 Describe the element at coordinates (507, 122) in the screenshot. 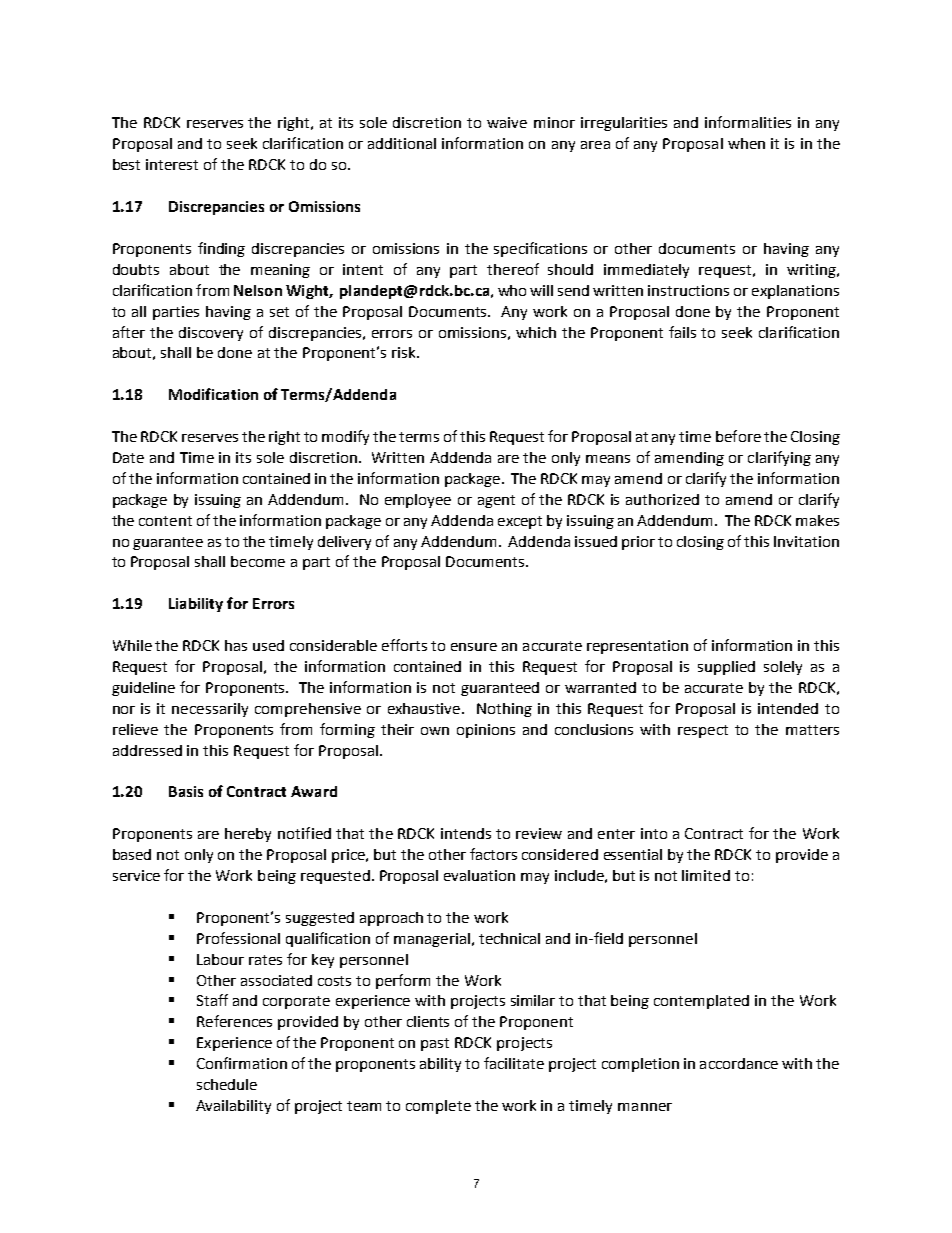

I see `waive` at that location.
